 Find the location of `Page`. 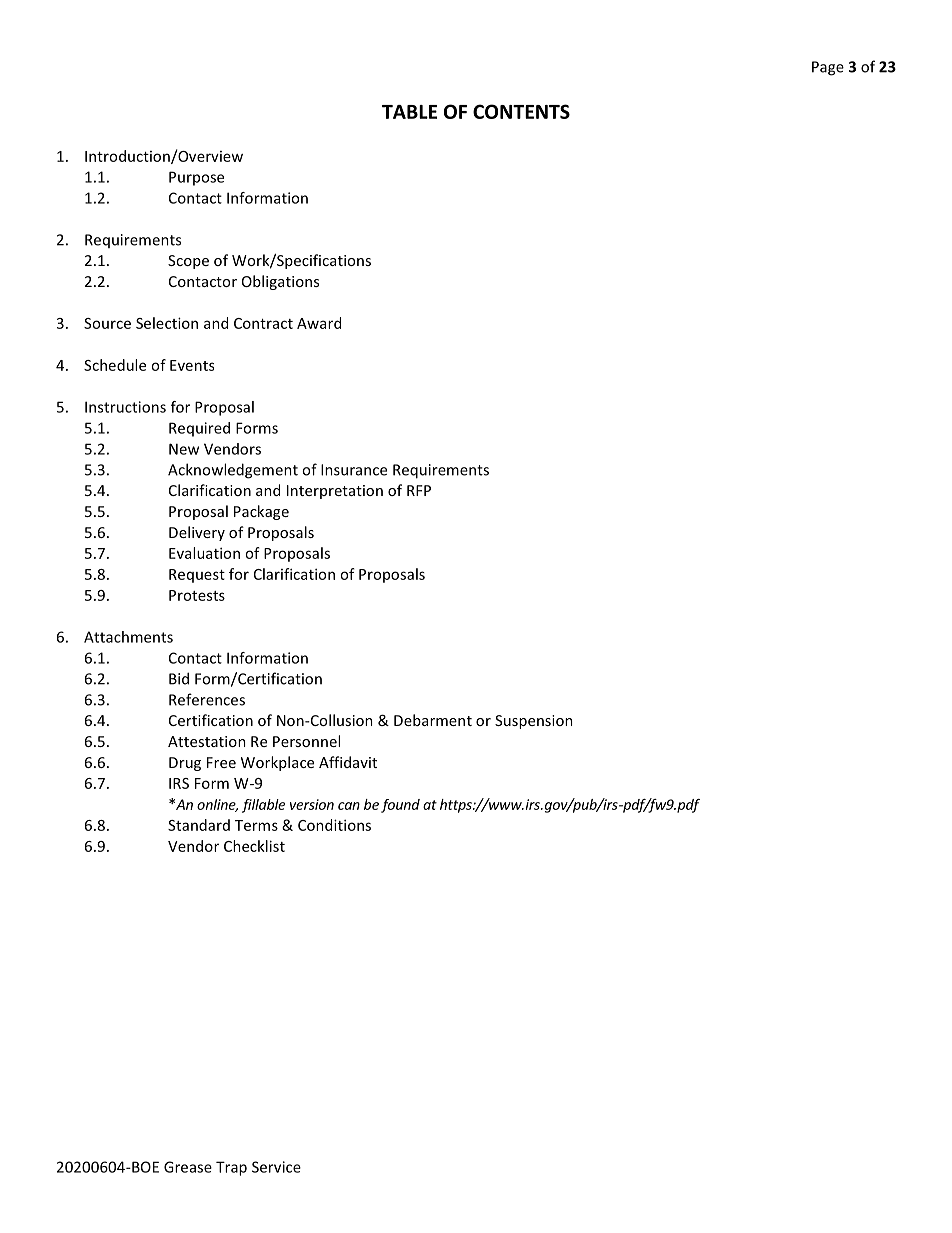

Page is located at coordinates (828, 68).
